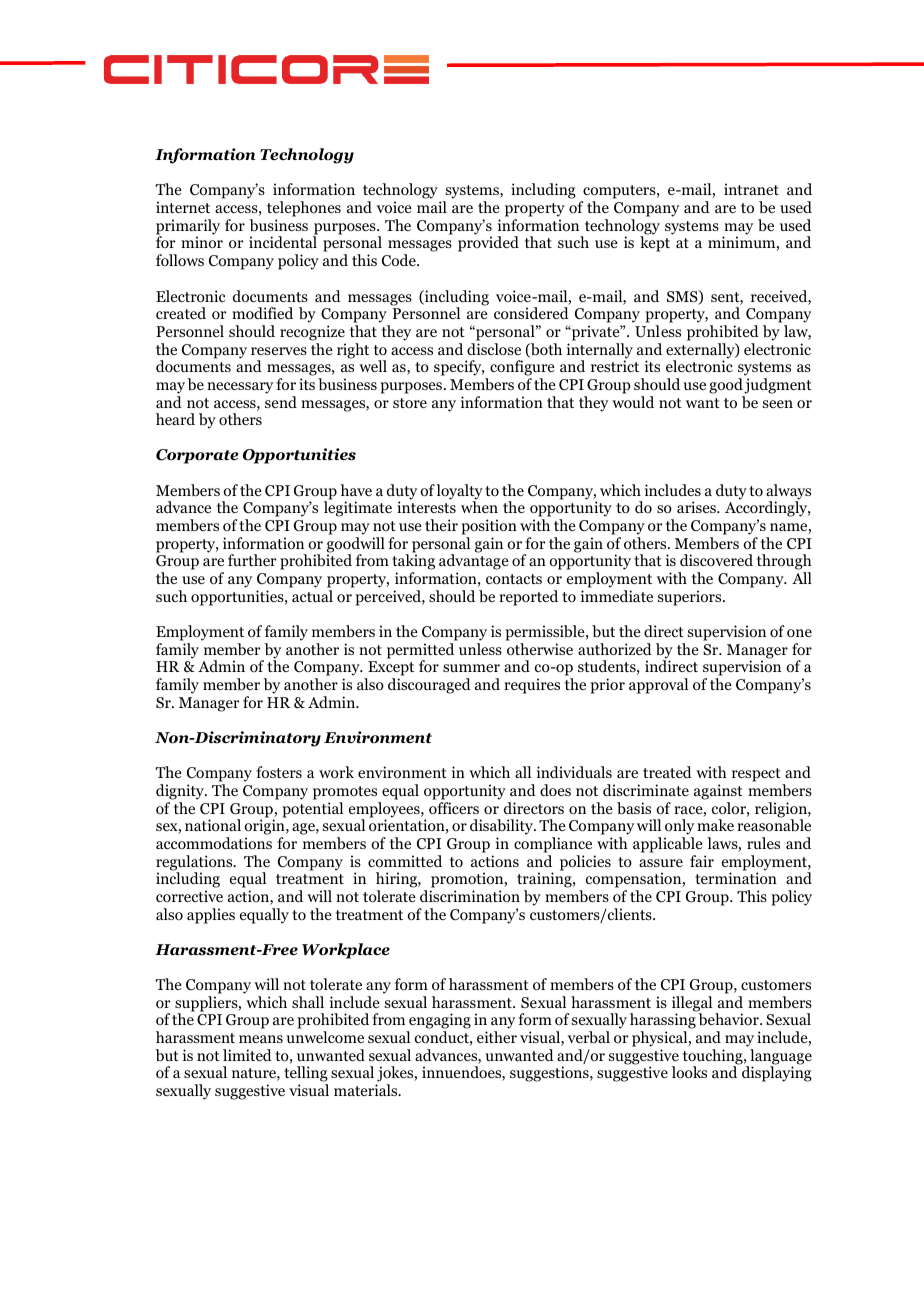 This screenshot has width=924, height=1309. What do you see at coordinates (488, 244) in the screenshot?
I see `provided` at bounding box center [488, 244].
